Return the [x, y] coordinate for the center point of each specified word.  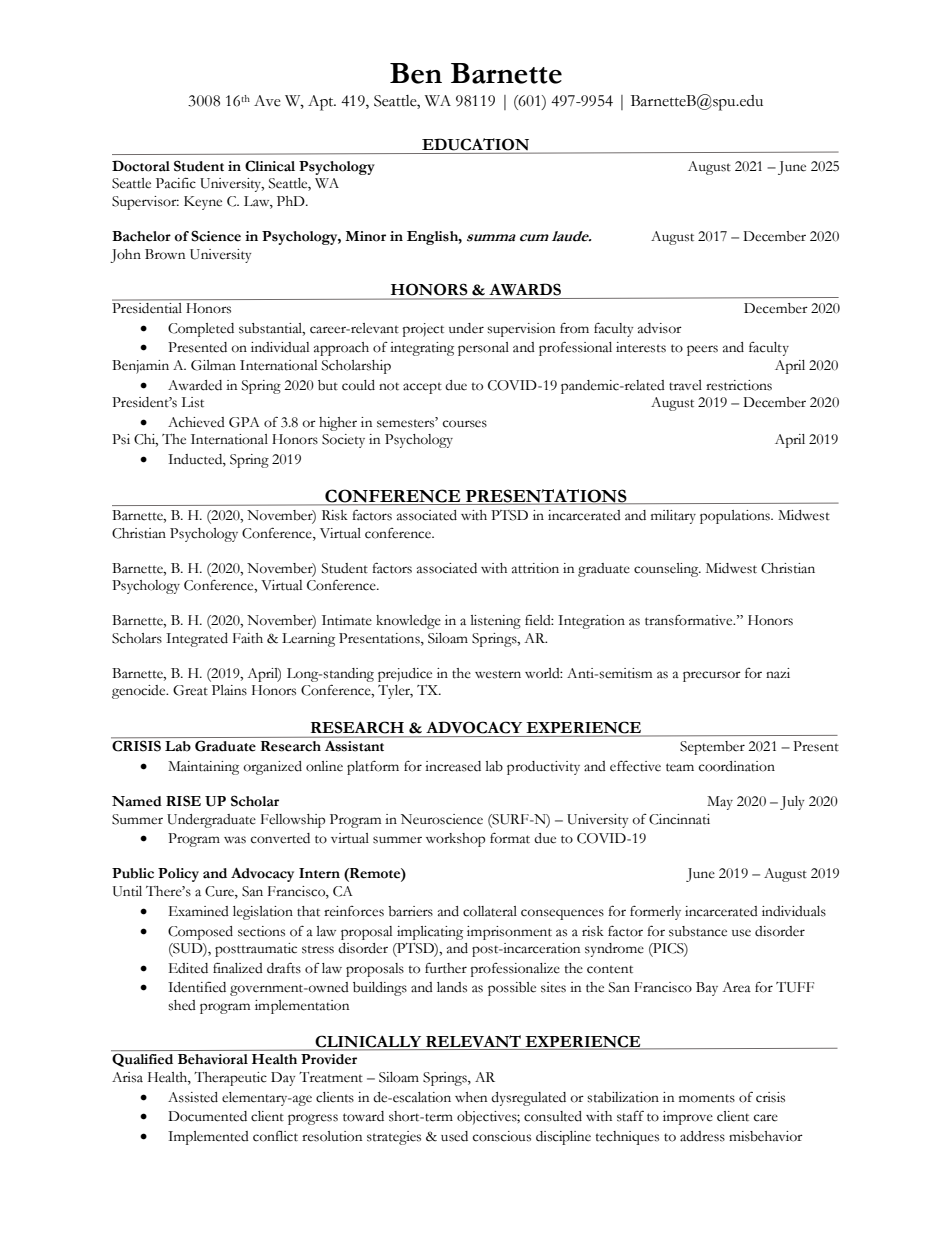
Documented [207, 1116]
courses [465, 424]
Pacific [176, 183]
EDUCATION [476, 145]
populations [736, 517]
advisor [660, 328]
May [720, 803]
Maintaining [203, 768]
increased [453, 766]
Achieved [196, 422]
